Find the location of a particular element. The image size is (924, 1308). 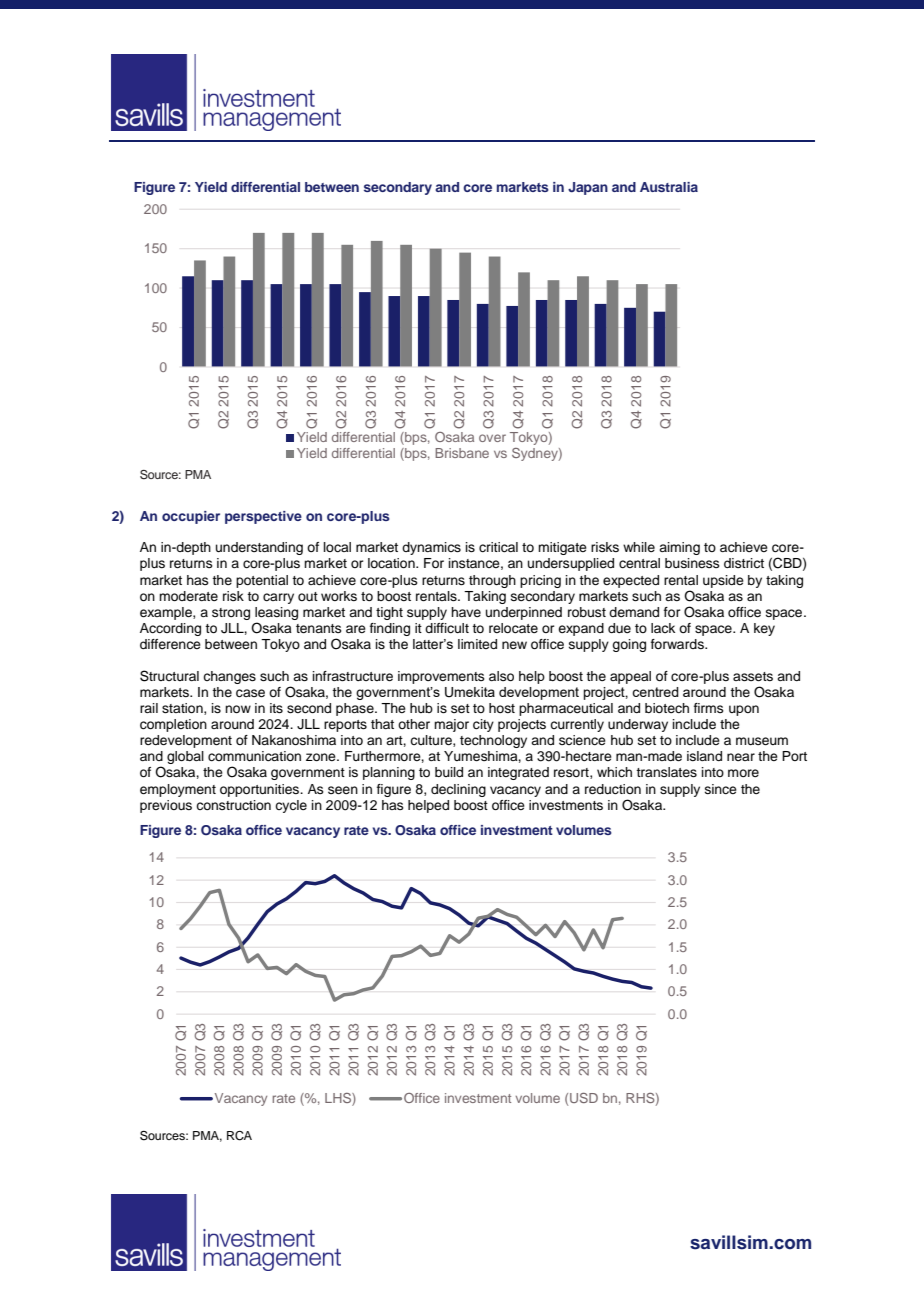

RCA is located at coordinates (239, 1136).
